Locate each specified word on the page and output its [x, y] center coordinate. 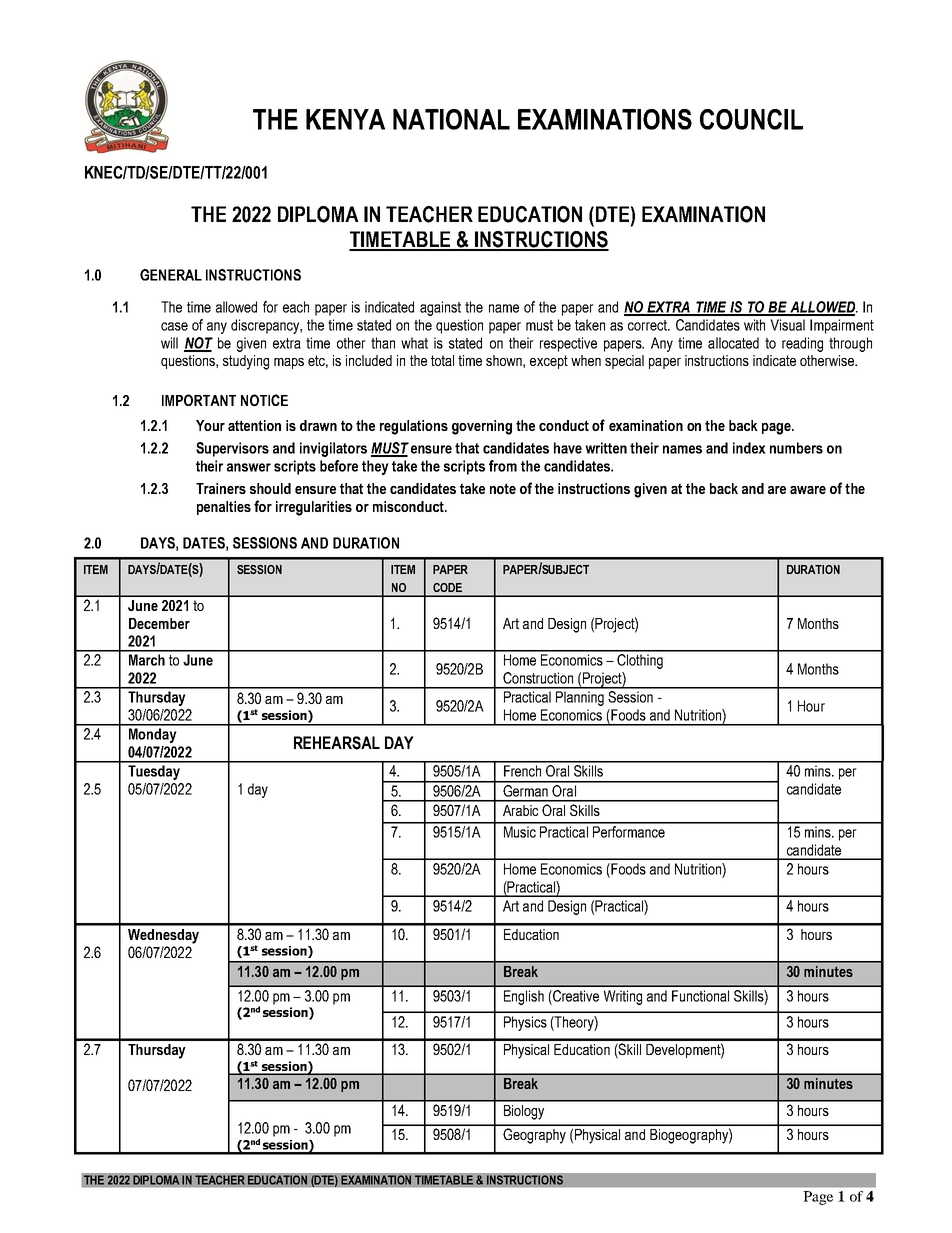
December [159, 623]
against [440, 308]
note [503, 488]
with [754, 325]
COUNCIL [751, 119]
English [524, 997]
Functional [700, 996]
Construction [538, 678]
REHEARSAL [337, 743]
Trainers [221, 488]
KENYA [345, 119]
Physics [525, 1023]
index [749, 448]
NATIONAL [451, 119]
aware [808, 490]
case [174, 326]
